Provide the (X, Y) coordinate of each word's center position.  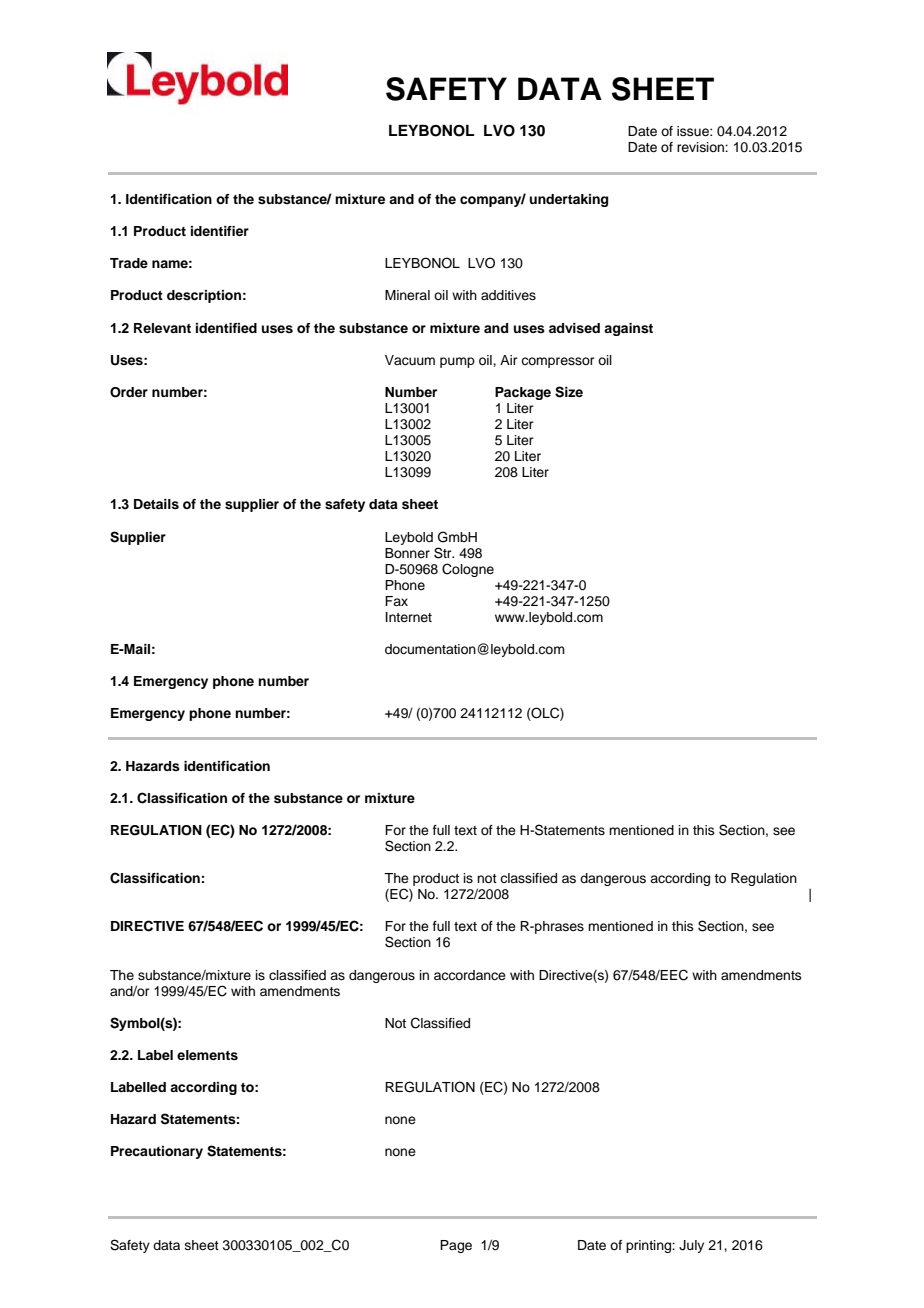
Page (456, 1246)
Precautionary (157, 1152)
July (691, 1246)
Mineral (407, 295)
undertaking (568, 200)
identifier (220, 231)
